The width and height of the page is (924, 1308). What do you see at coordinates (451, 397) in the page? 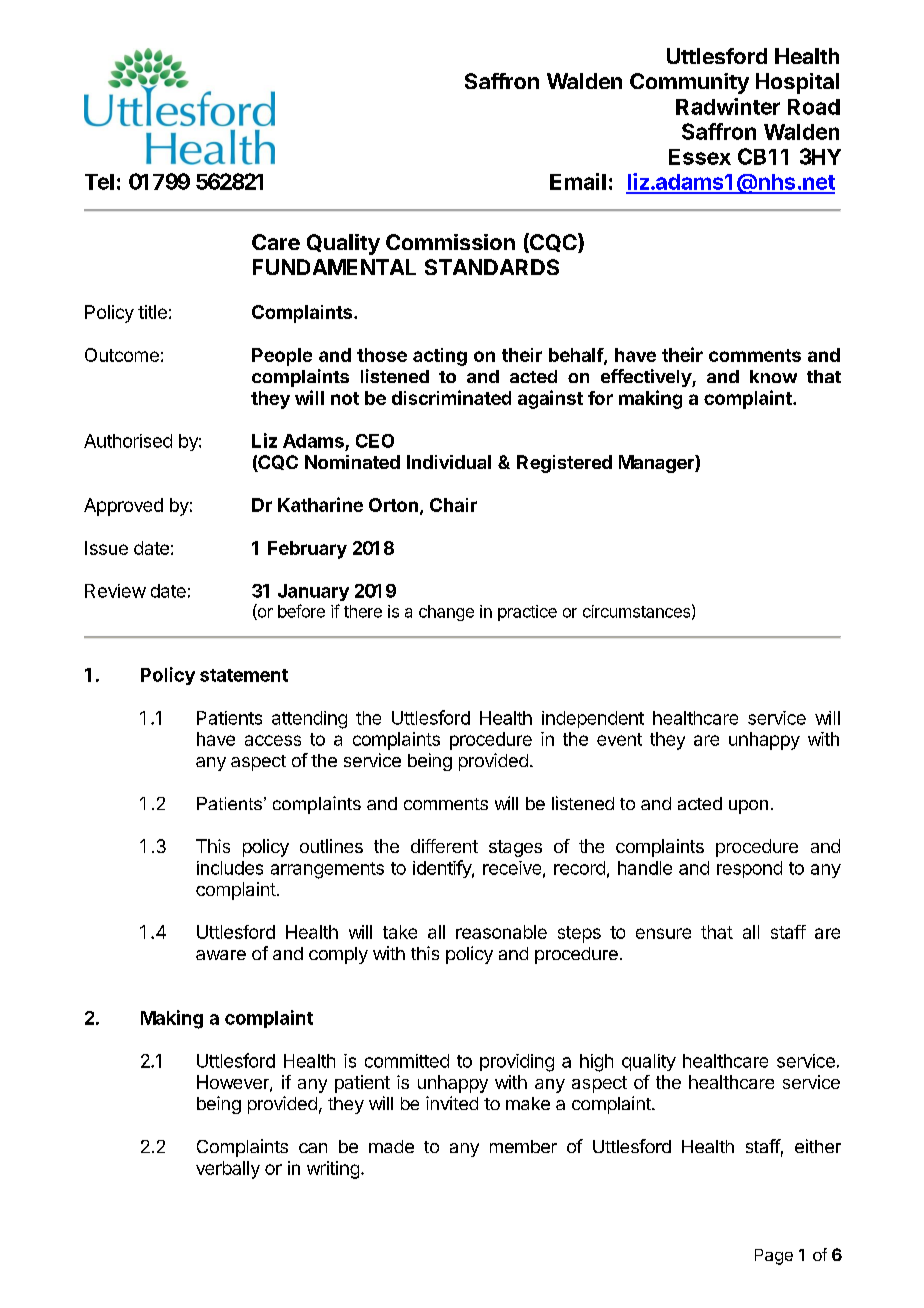
I see `discriminated` at bounding box center [451, 397].
